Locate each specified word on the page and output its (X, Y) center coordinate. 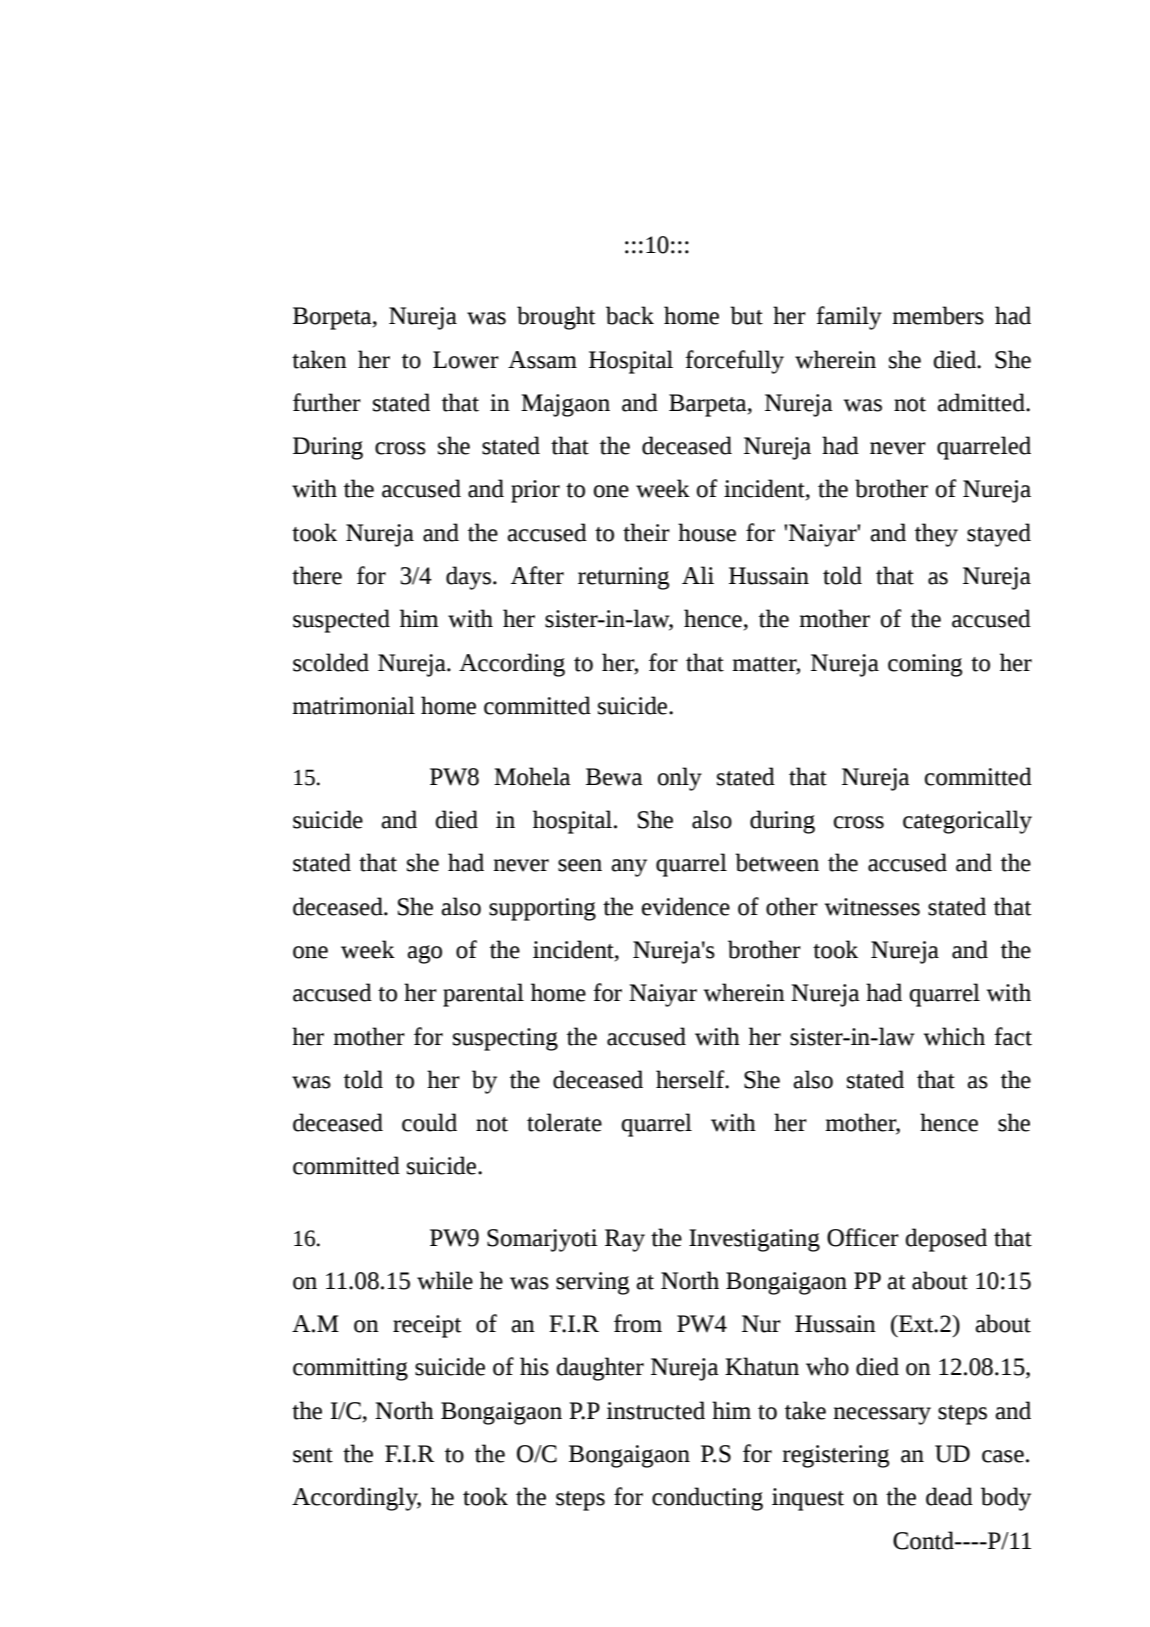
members (938, 315)
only (680, 779)
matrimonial (353, 705)
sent (313, 1455)
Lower (466, 360)
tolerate (564, 1122)
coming (925, 665)
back (630, 315)
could (429, 1122)
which (954, 1036)
